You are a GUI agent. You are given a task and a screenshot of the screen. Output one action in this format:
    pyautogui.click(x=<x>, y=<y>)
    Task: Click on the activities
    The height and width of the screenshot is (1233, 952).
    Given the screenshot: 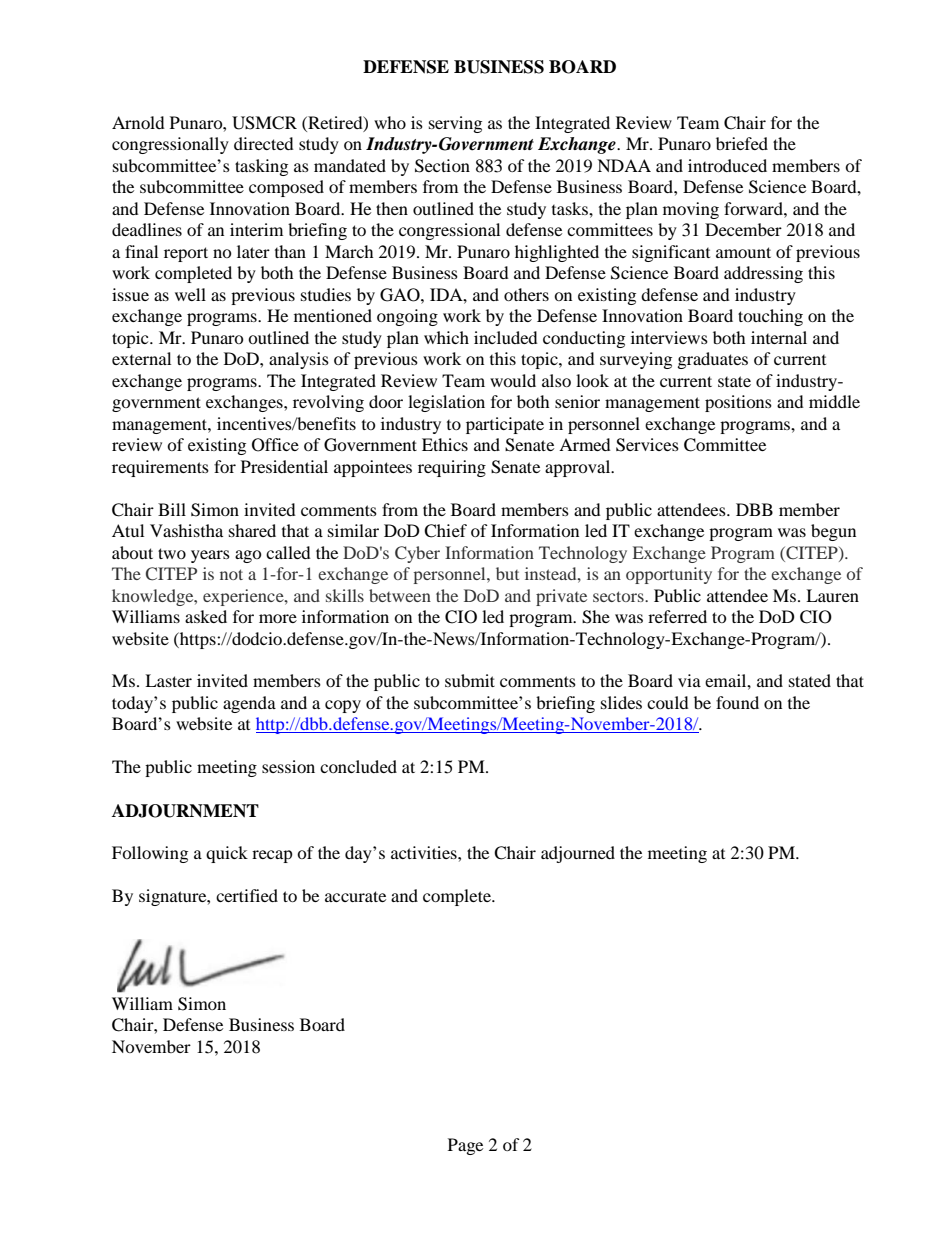 What is the action you would take?
    pyautogui.click(x=425, y=852)
